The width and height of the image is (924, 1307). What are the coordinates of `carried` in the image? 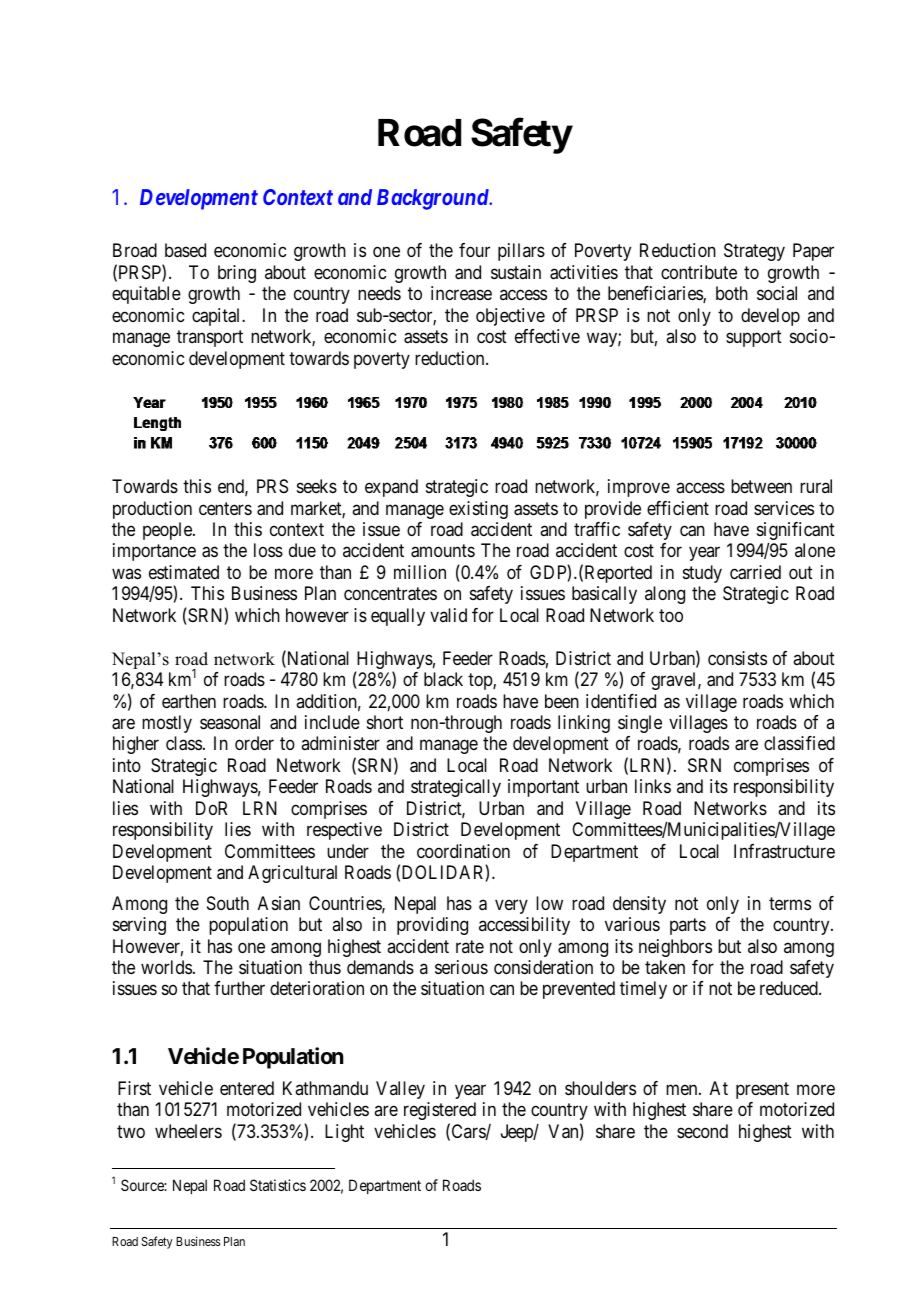 It's located at (755, 572).
